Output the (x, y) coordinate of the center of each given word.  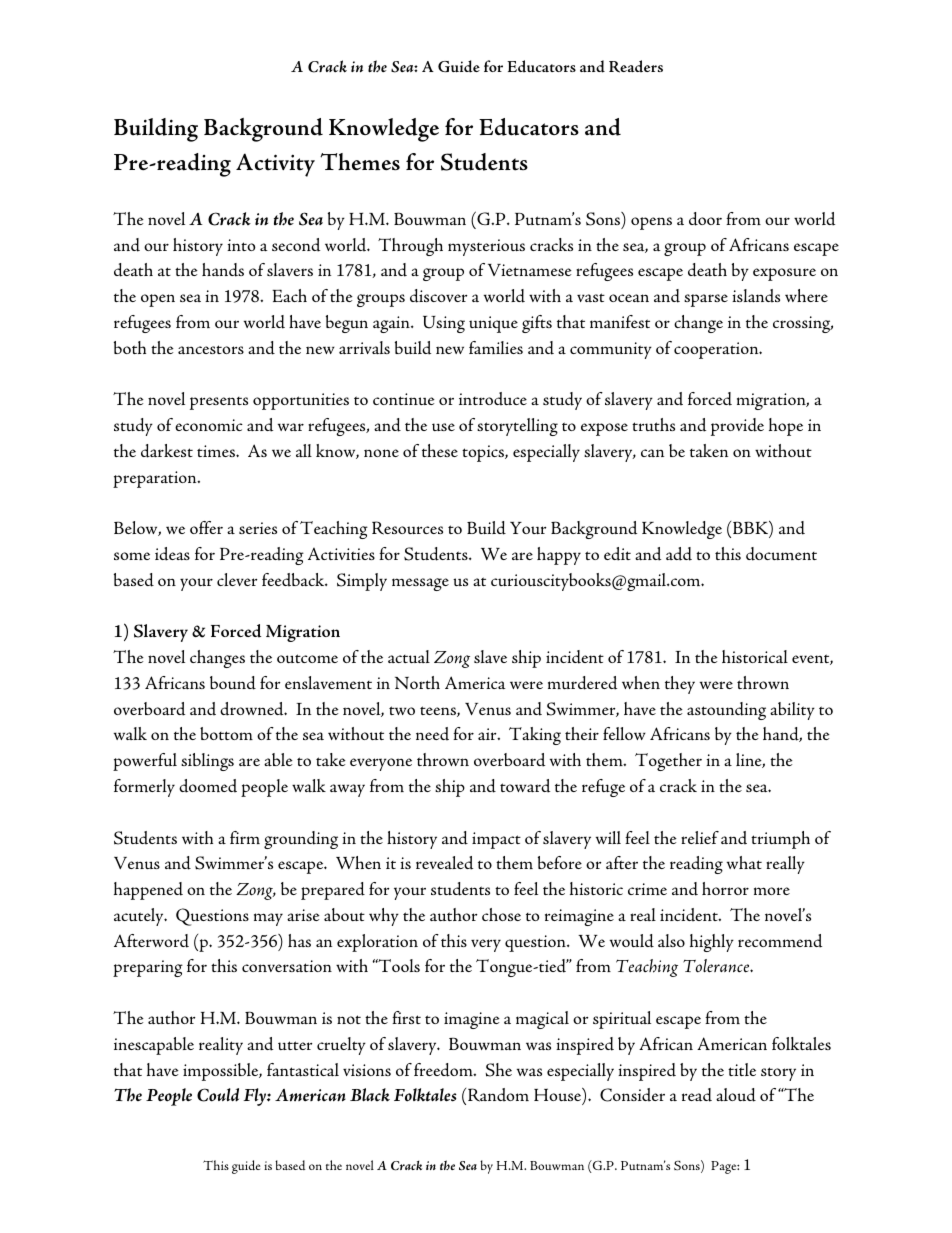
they (680, 685)
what (744, 862)
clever (237, 579)
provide (737, 427)
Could (218, 1095)
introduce (493, 399)
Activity (275, 165)
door (705, 219)
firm (245, 837)
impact (496, 840)
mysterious (486, 247)
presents (219, 403)
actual (409, 656)
